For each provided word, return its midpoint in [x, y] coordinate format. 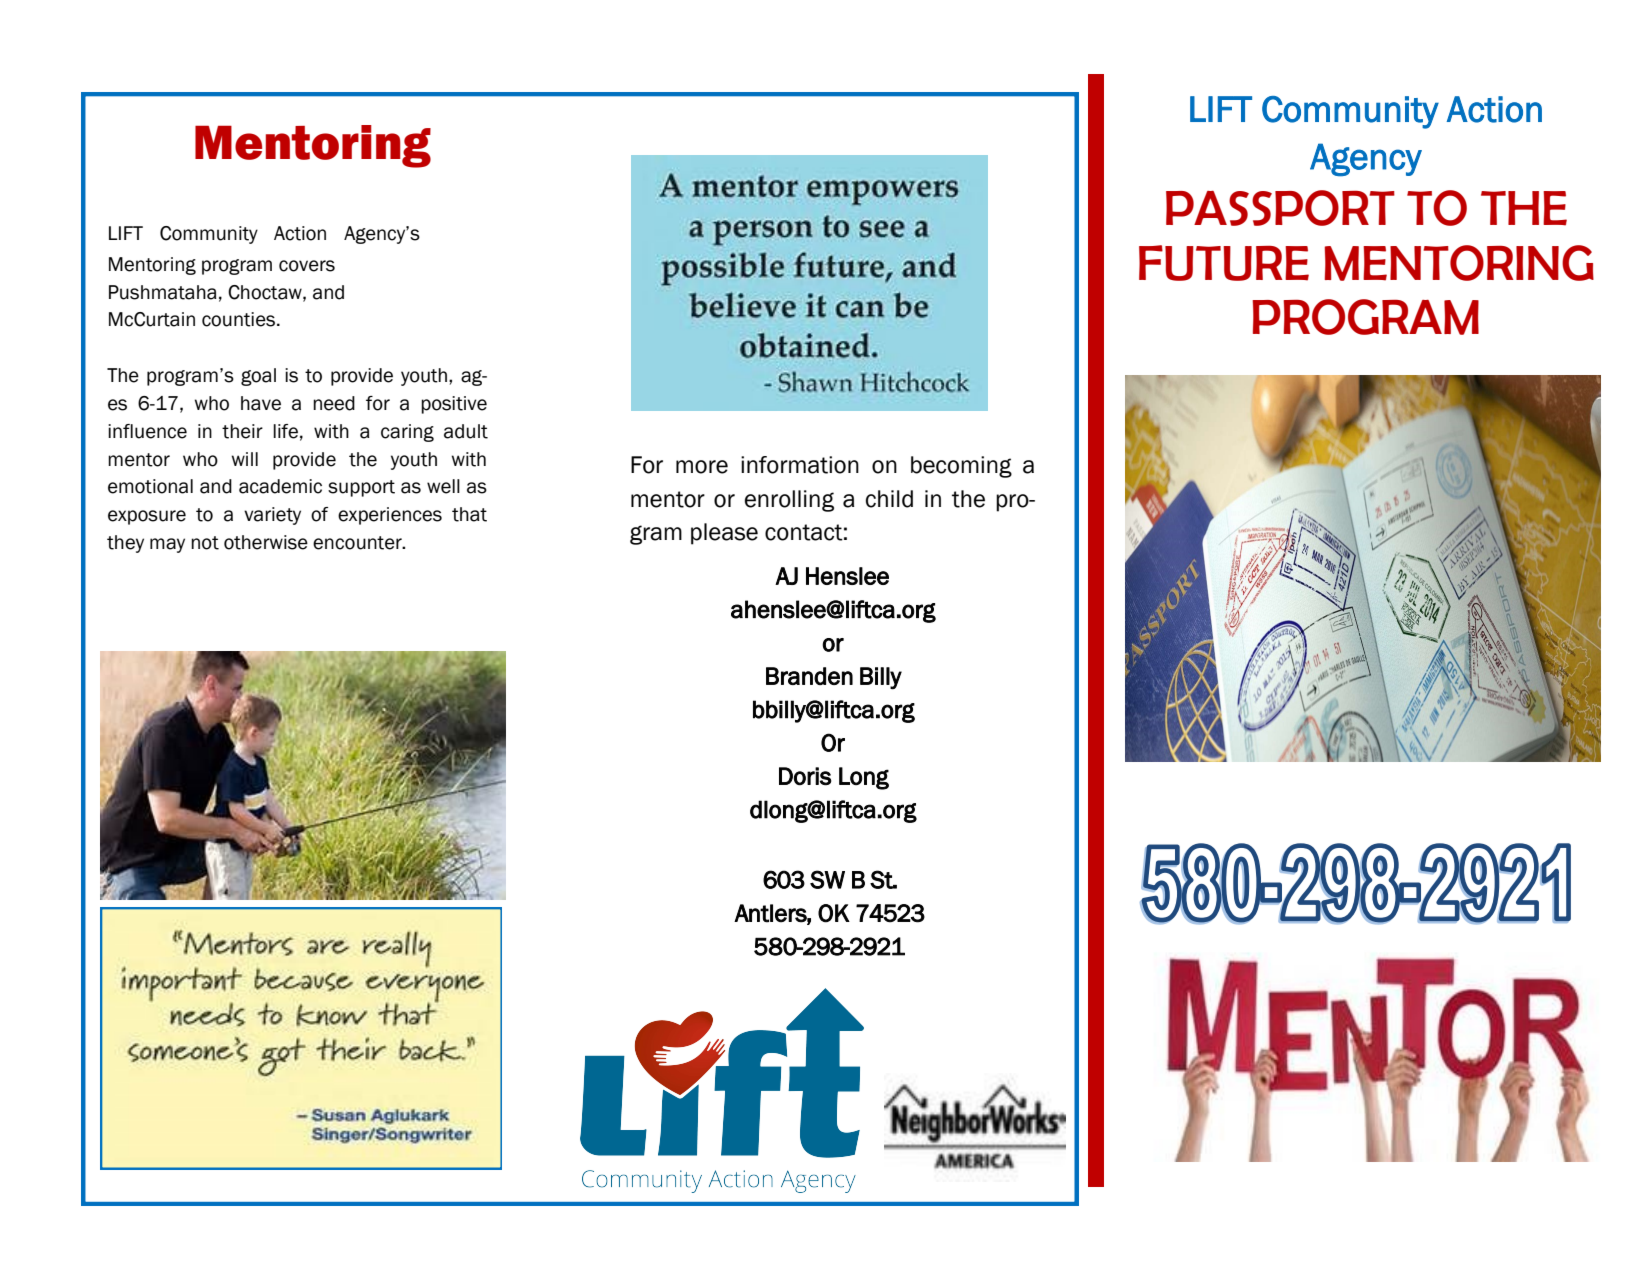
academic [280, 486]
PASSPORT [1280, 208]
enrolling [789, 501]
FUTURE [1224, 263]
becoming [961, 467]
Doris [805, 776]
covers [307, 266]
